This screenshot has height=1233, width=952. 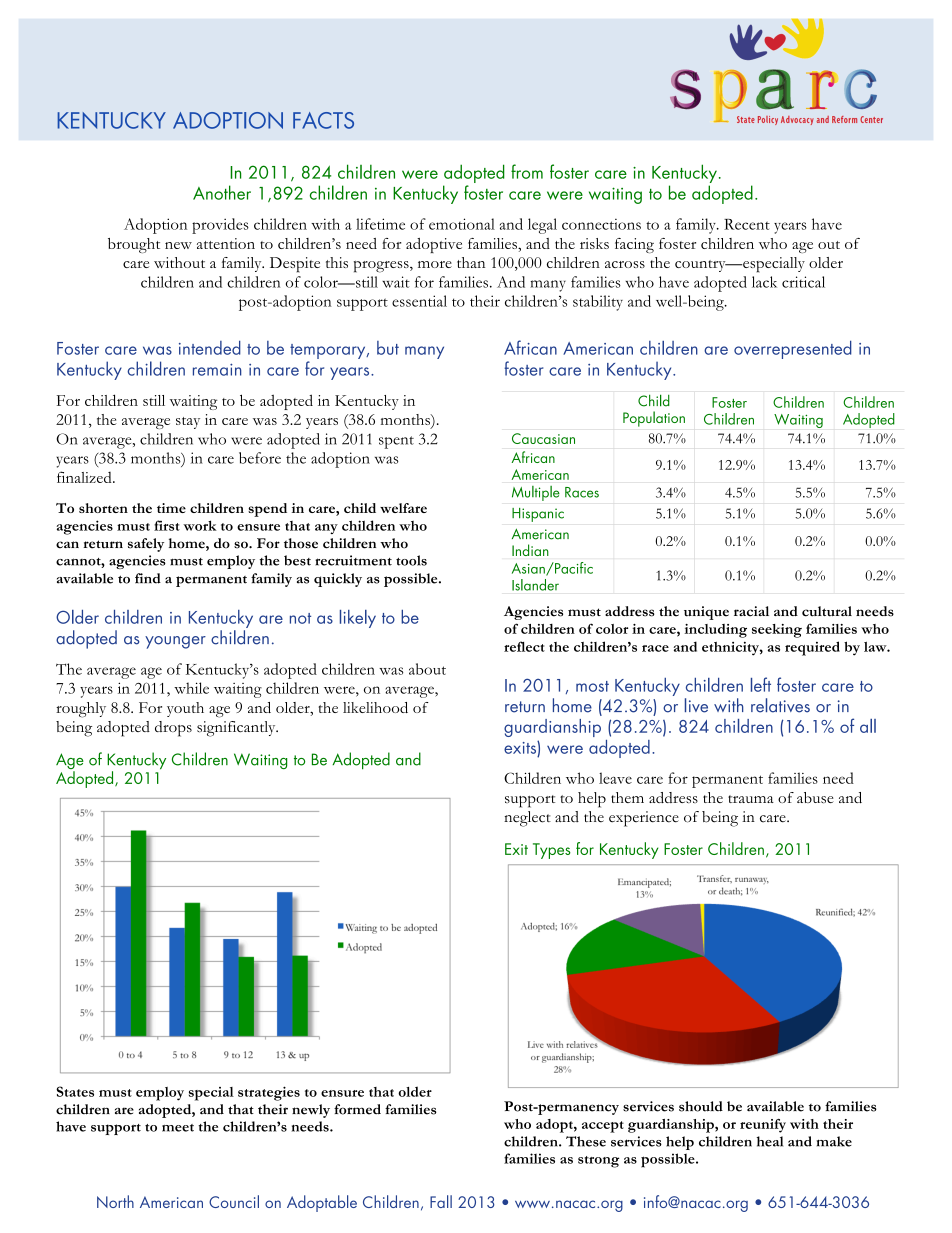 What do you see at coordinates (441, 1201) in the screenshot?
I see `Fall` at bounding box center [441, 1201].
